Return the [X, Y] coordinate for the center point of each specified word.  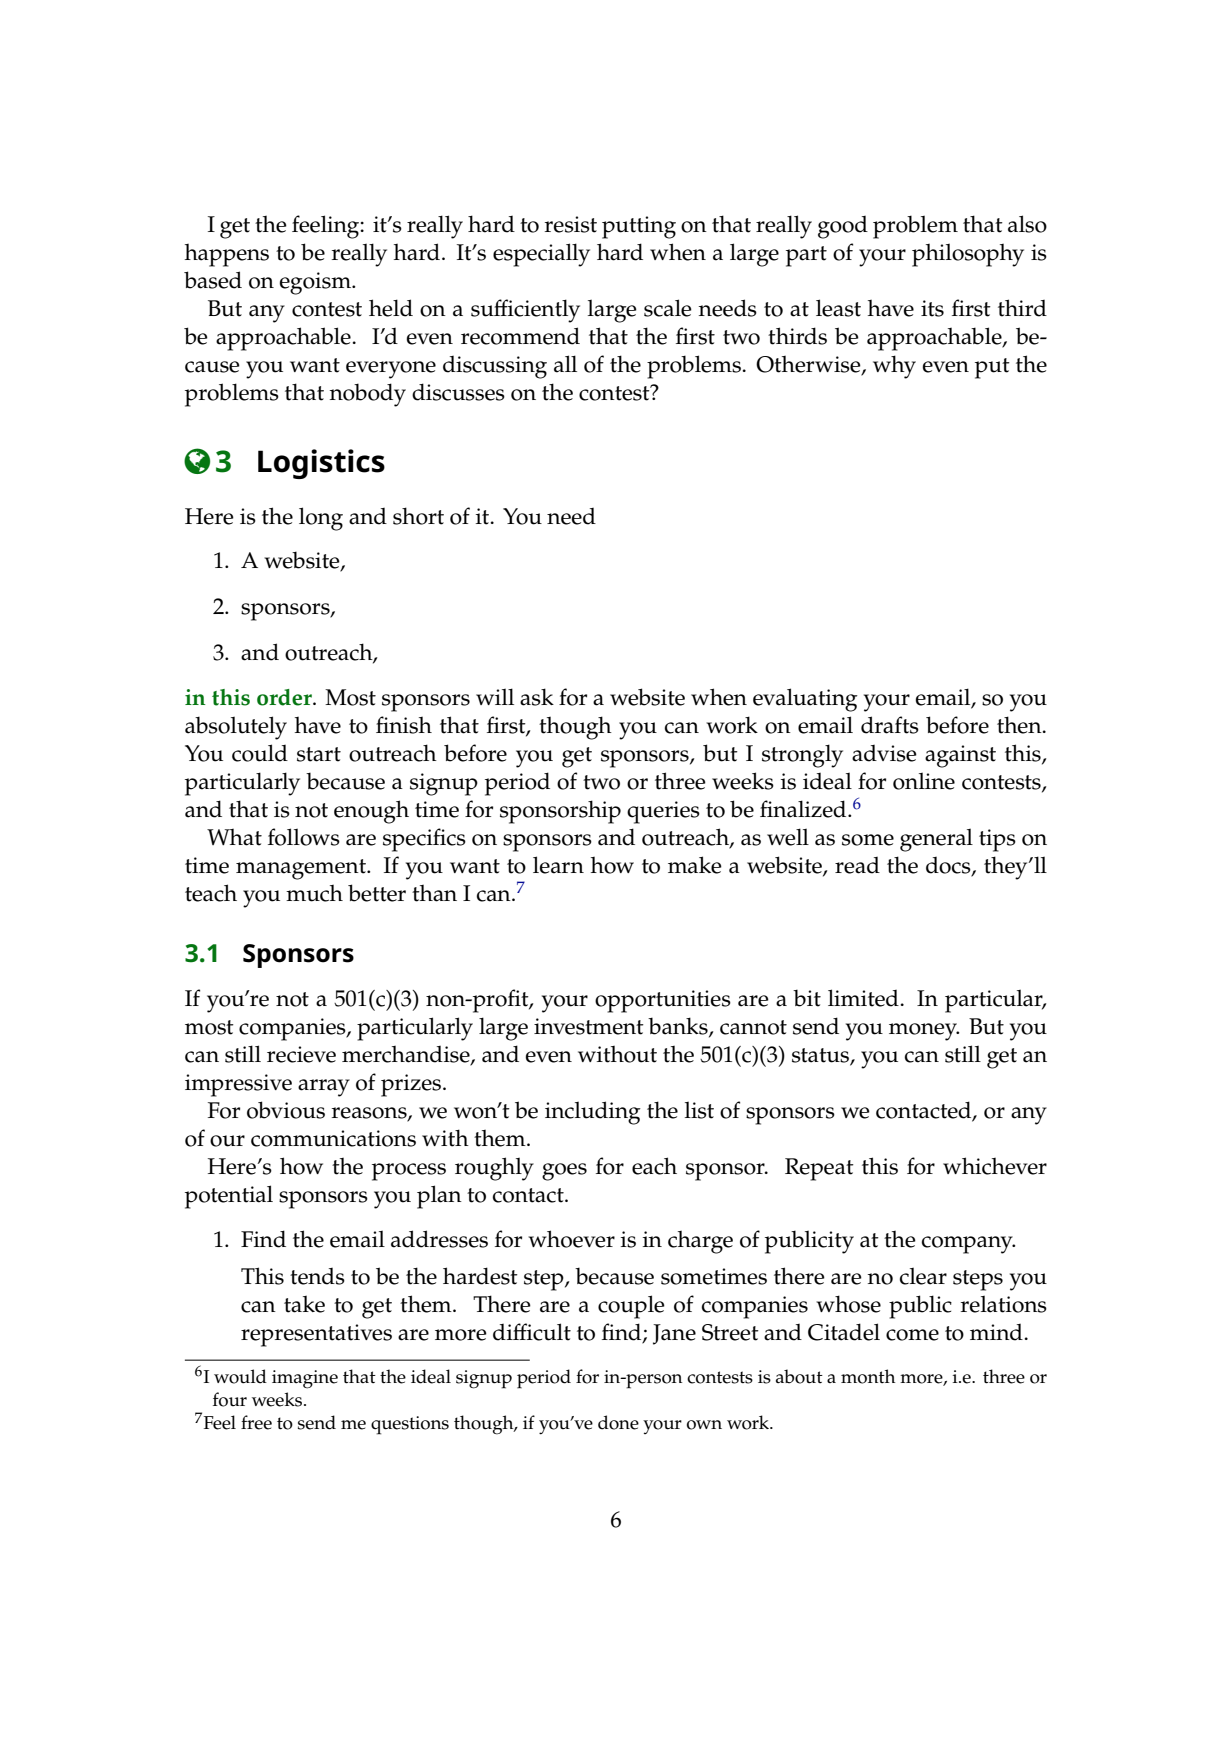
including [593, 1113]
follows [304, 837]
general [936, 840]
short [418, 516]
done [618, 1422]
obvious [286, 1110]
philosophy [968, 255]
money [924, 1032]
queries [663, 812]
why [894, 367]
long [321, 519]
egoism [316, 283]
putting [639, 227]
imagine [305, 1379]
